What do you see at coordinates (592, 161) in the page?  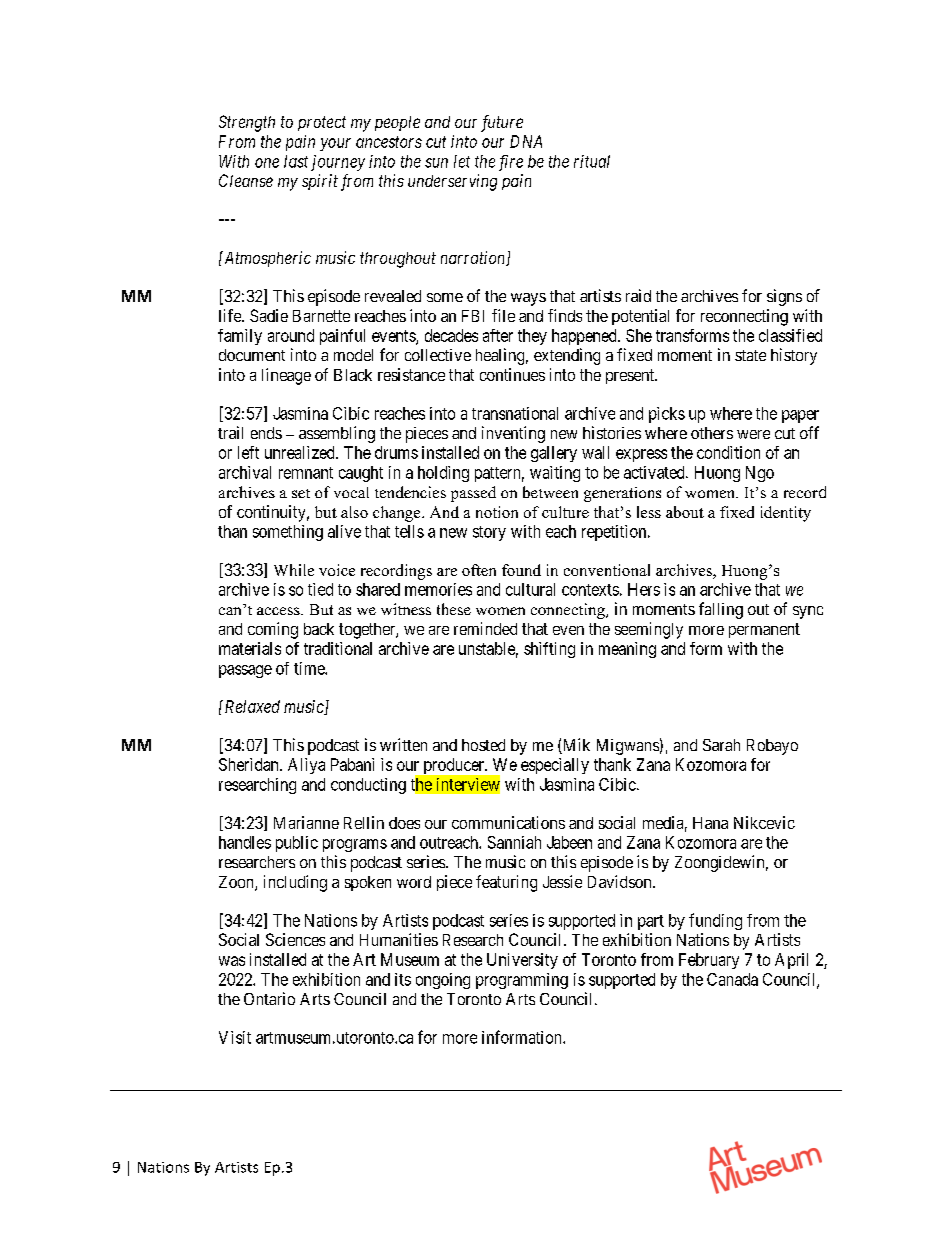 I see `ritual` at bounding box center [592, 161].
